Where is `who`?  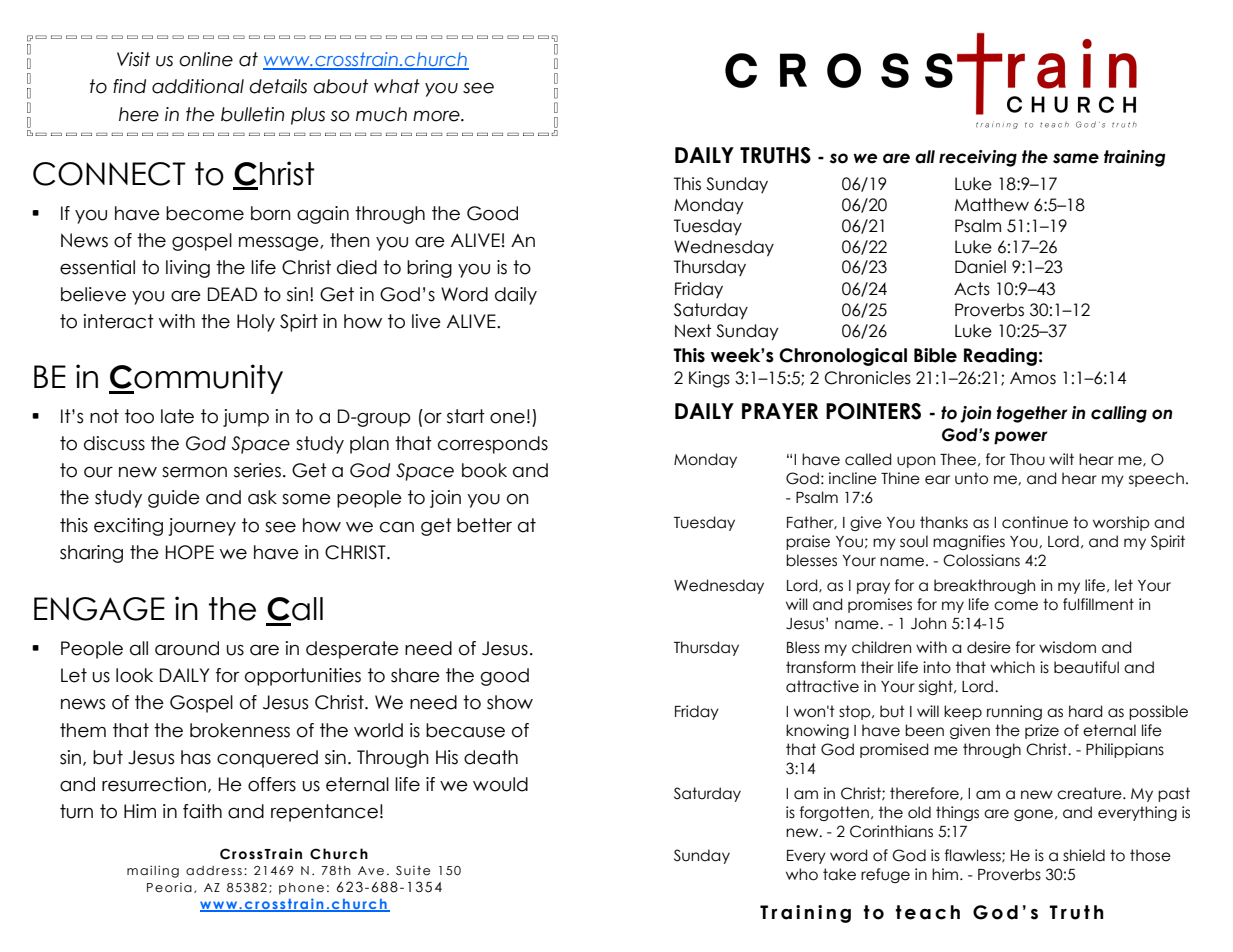
who is located at coordinates (802, 874).
